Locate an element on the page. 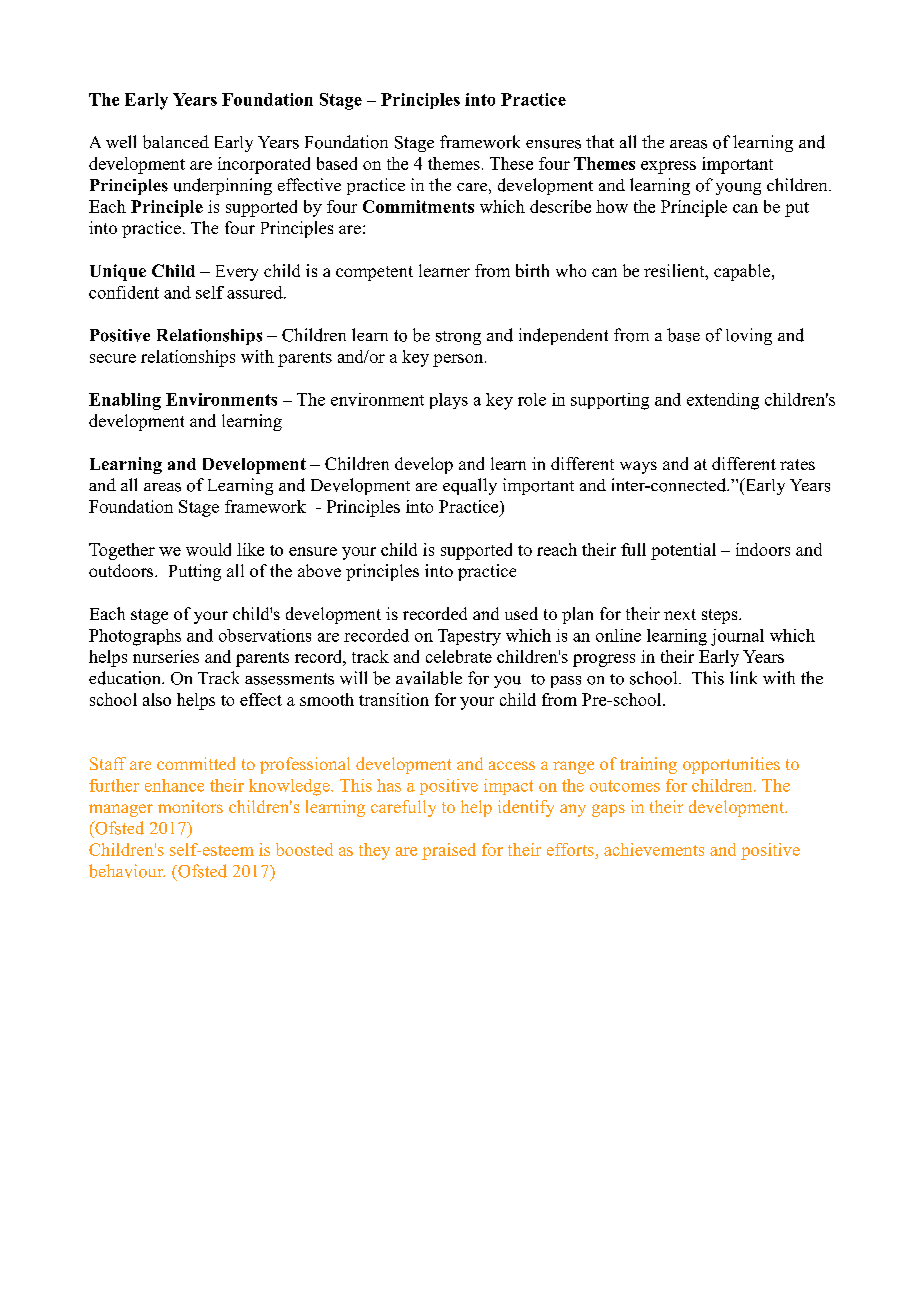 This document has height=1308, width=924. extending is located at coordinates (723, 401).
